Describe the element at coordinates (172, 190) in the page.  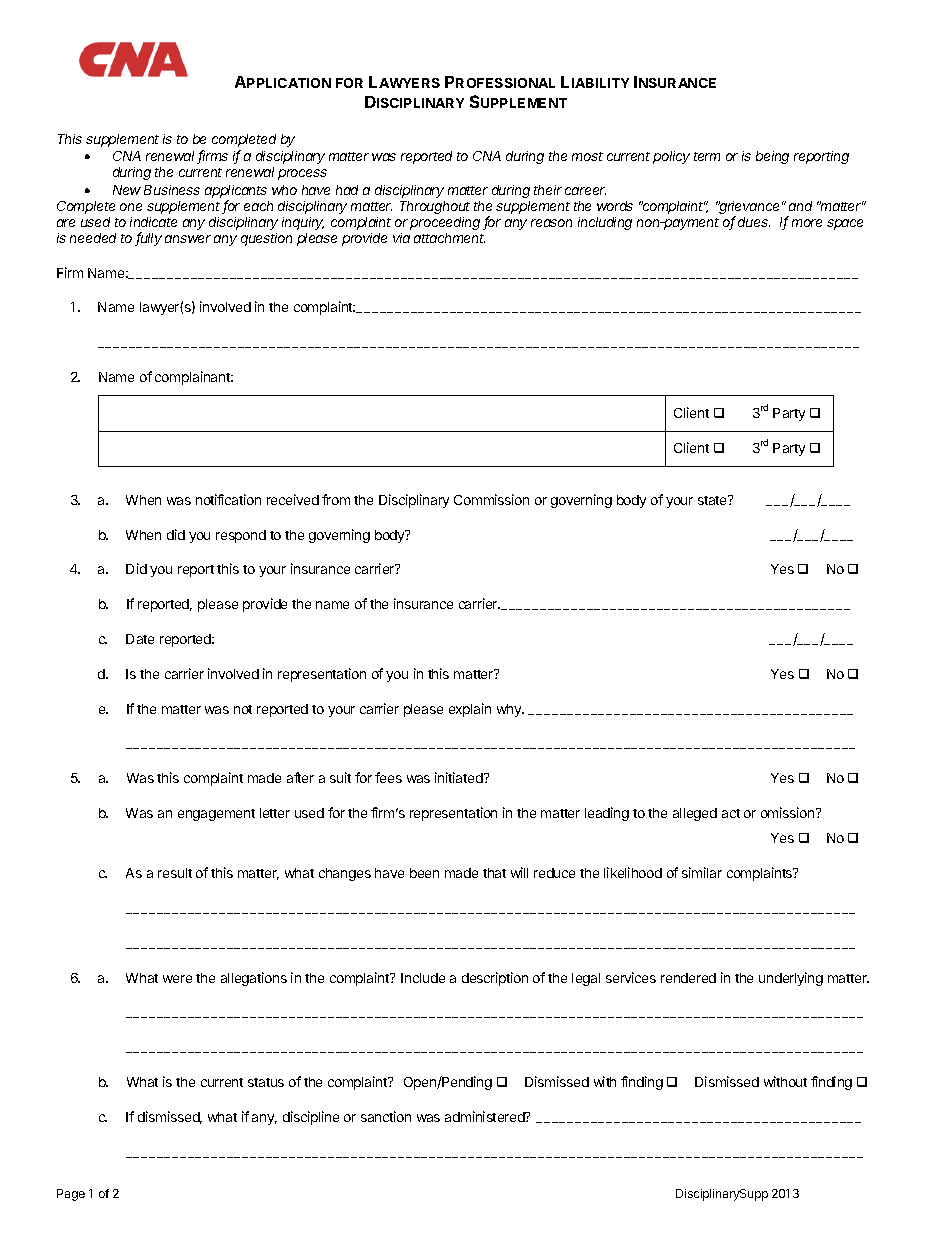
I see `Business` at that location.
